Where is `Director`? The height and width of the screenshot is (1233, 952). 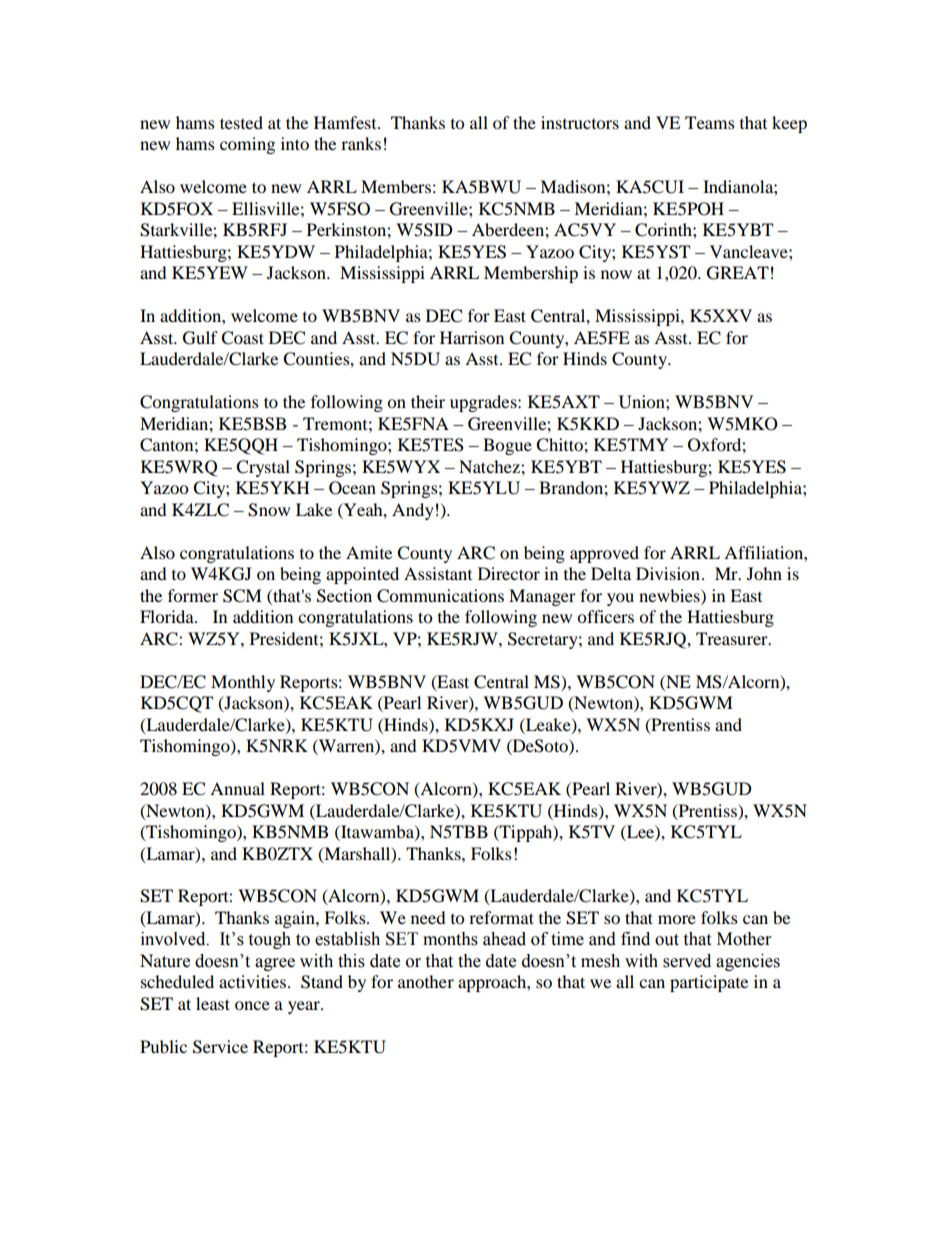
Director is located at coordinates (509, 573).
